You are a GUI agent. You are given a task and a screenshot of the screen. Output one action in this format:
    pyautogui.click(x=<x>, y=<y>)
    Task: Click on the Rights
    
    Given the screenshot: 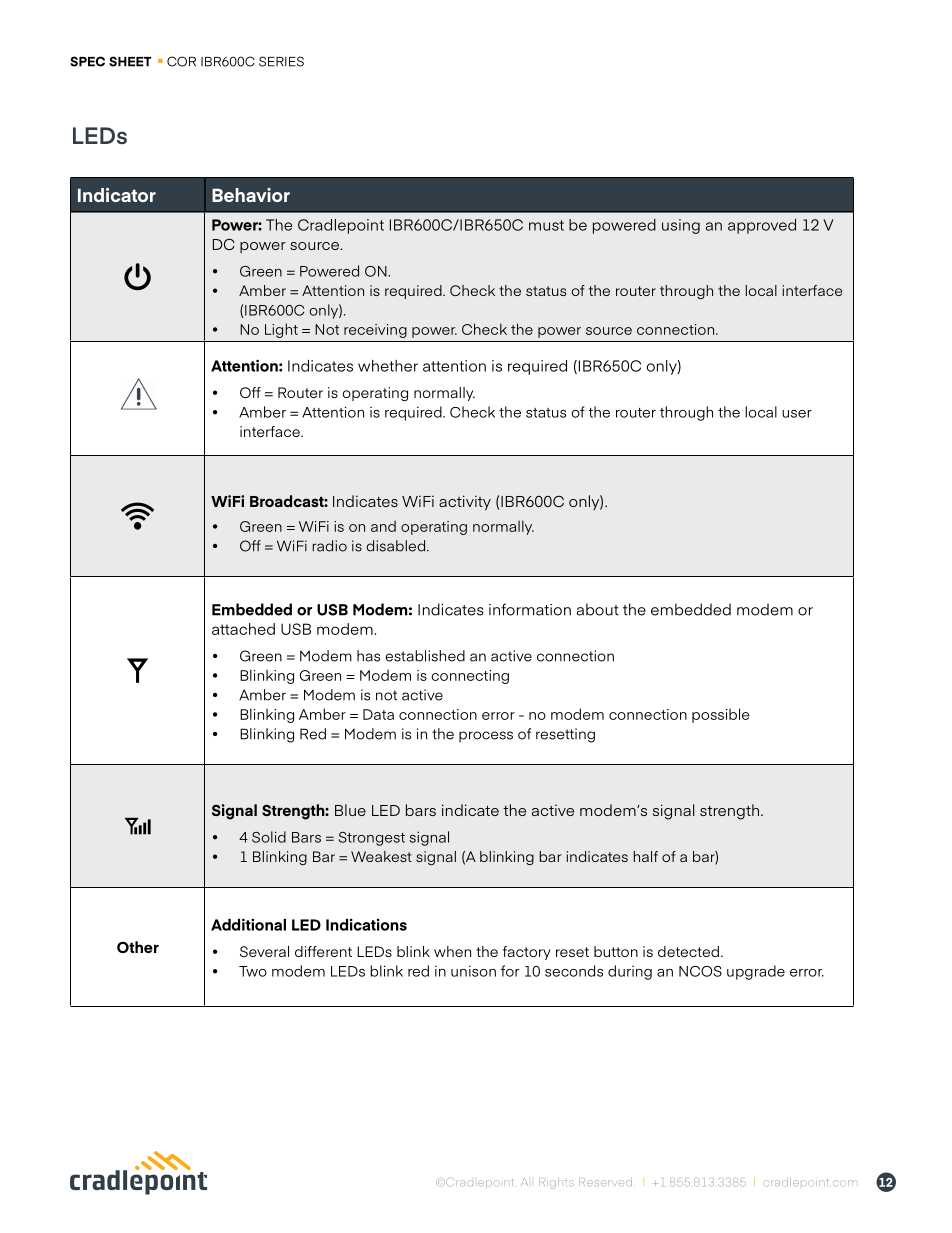 What is the action you would take?
    pyautogui.click(x=556, y=1183)
